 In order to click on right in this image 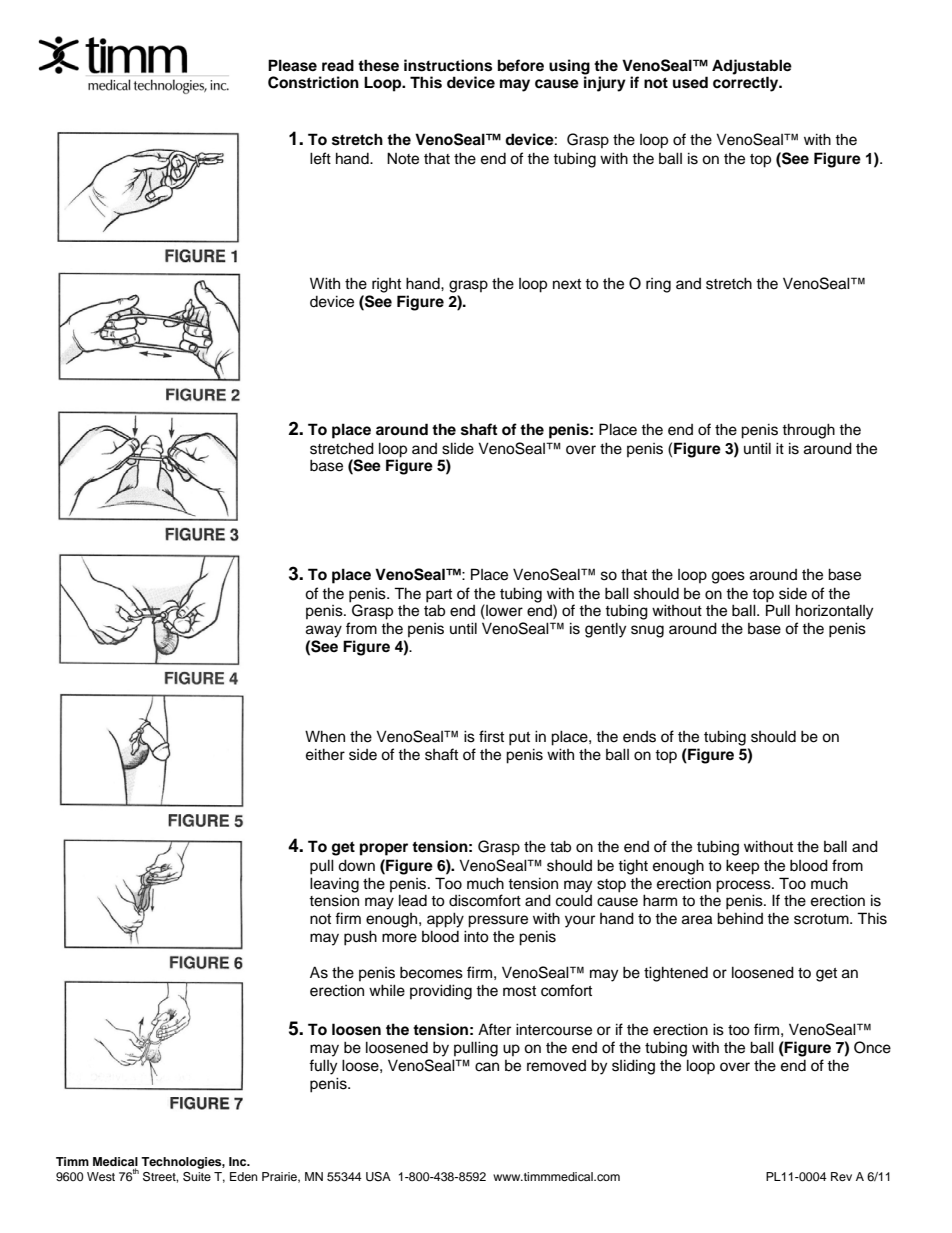, I will do `click(386, 285)`.
